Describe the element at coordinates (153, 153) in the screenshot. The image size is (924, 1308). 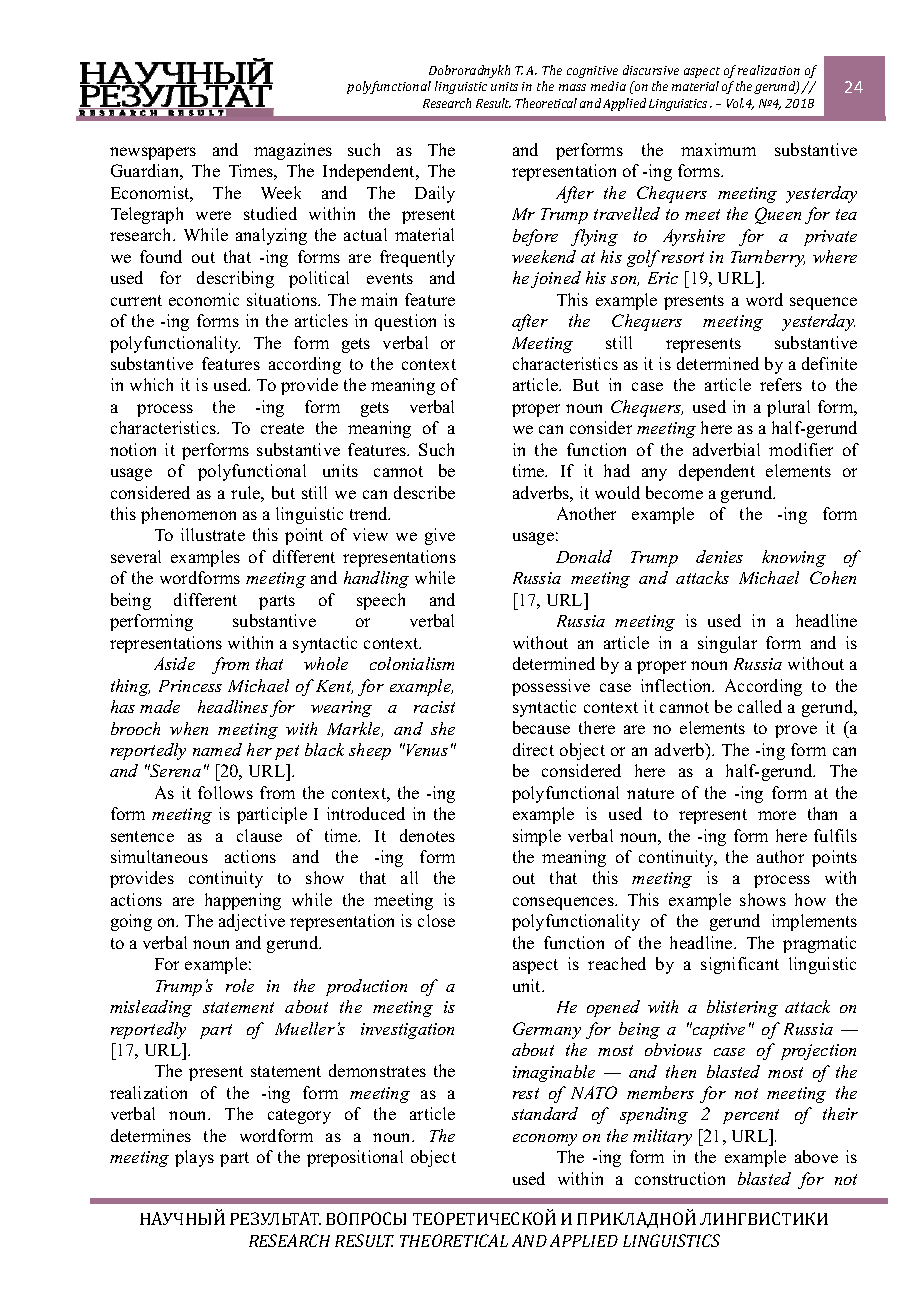
I see `newspapers` at that location.
